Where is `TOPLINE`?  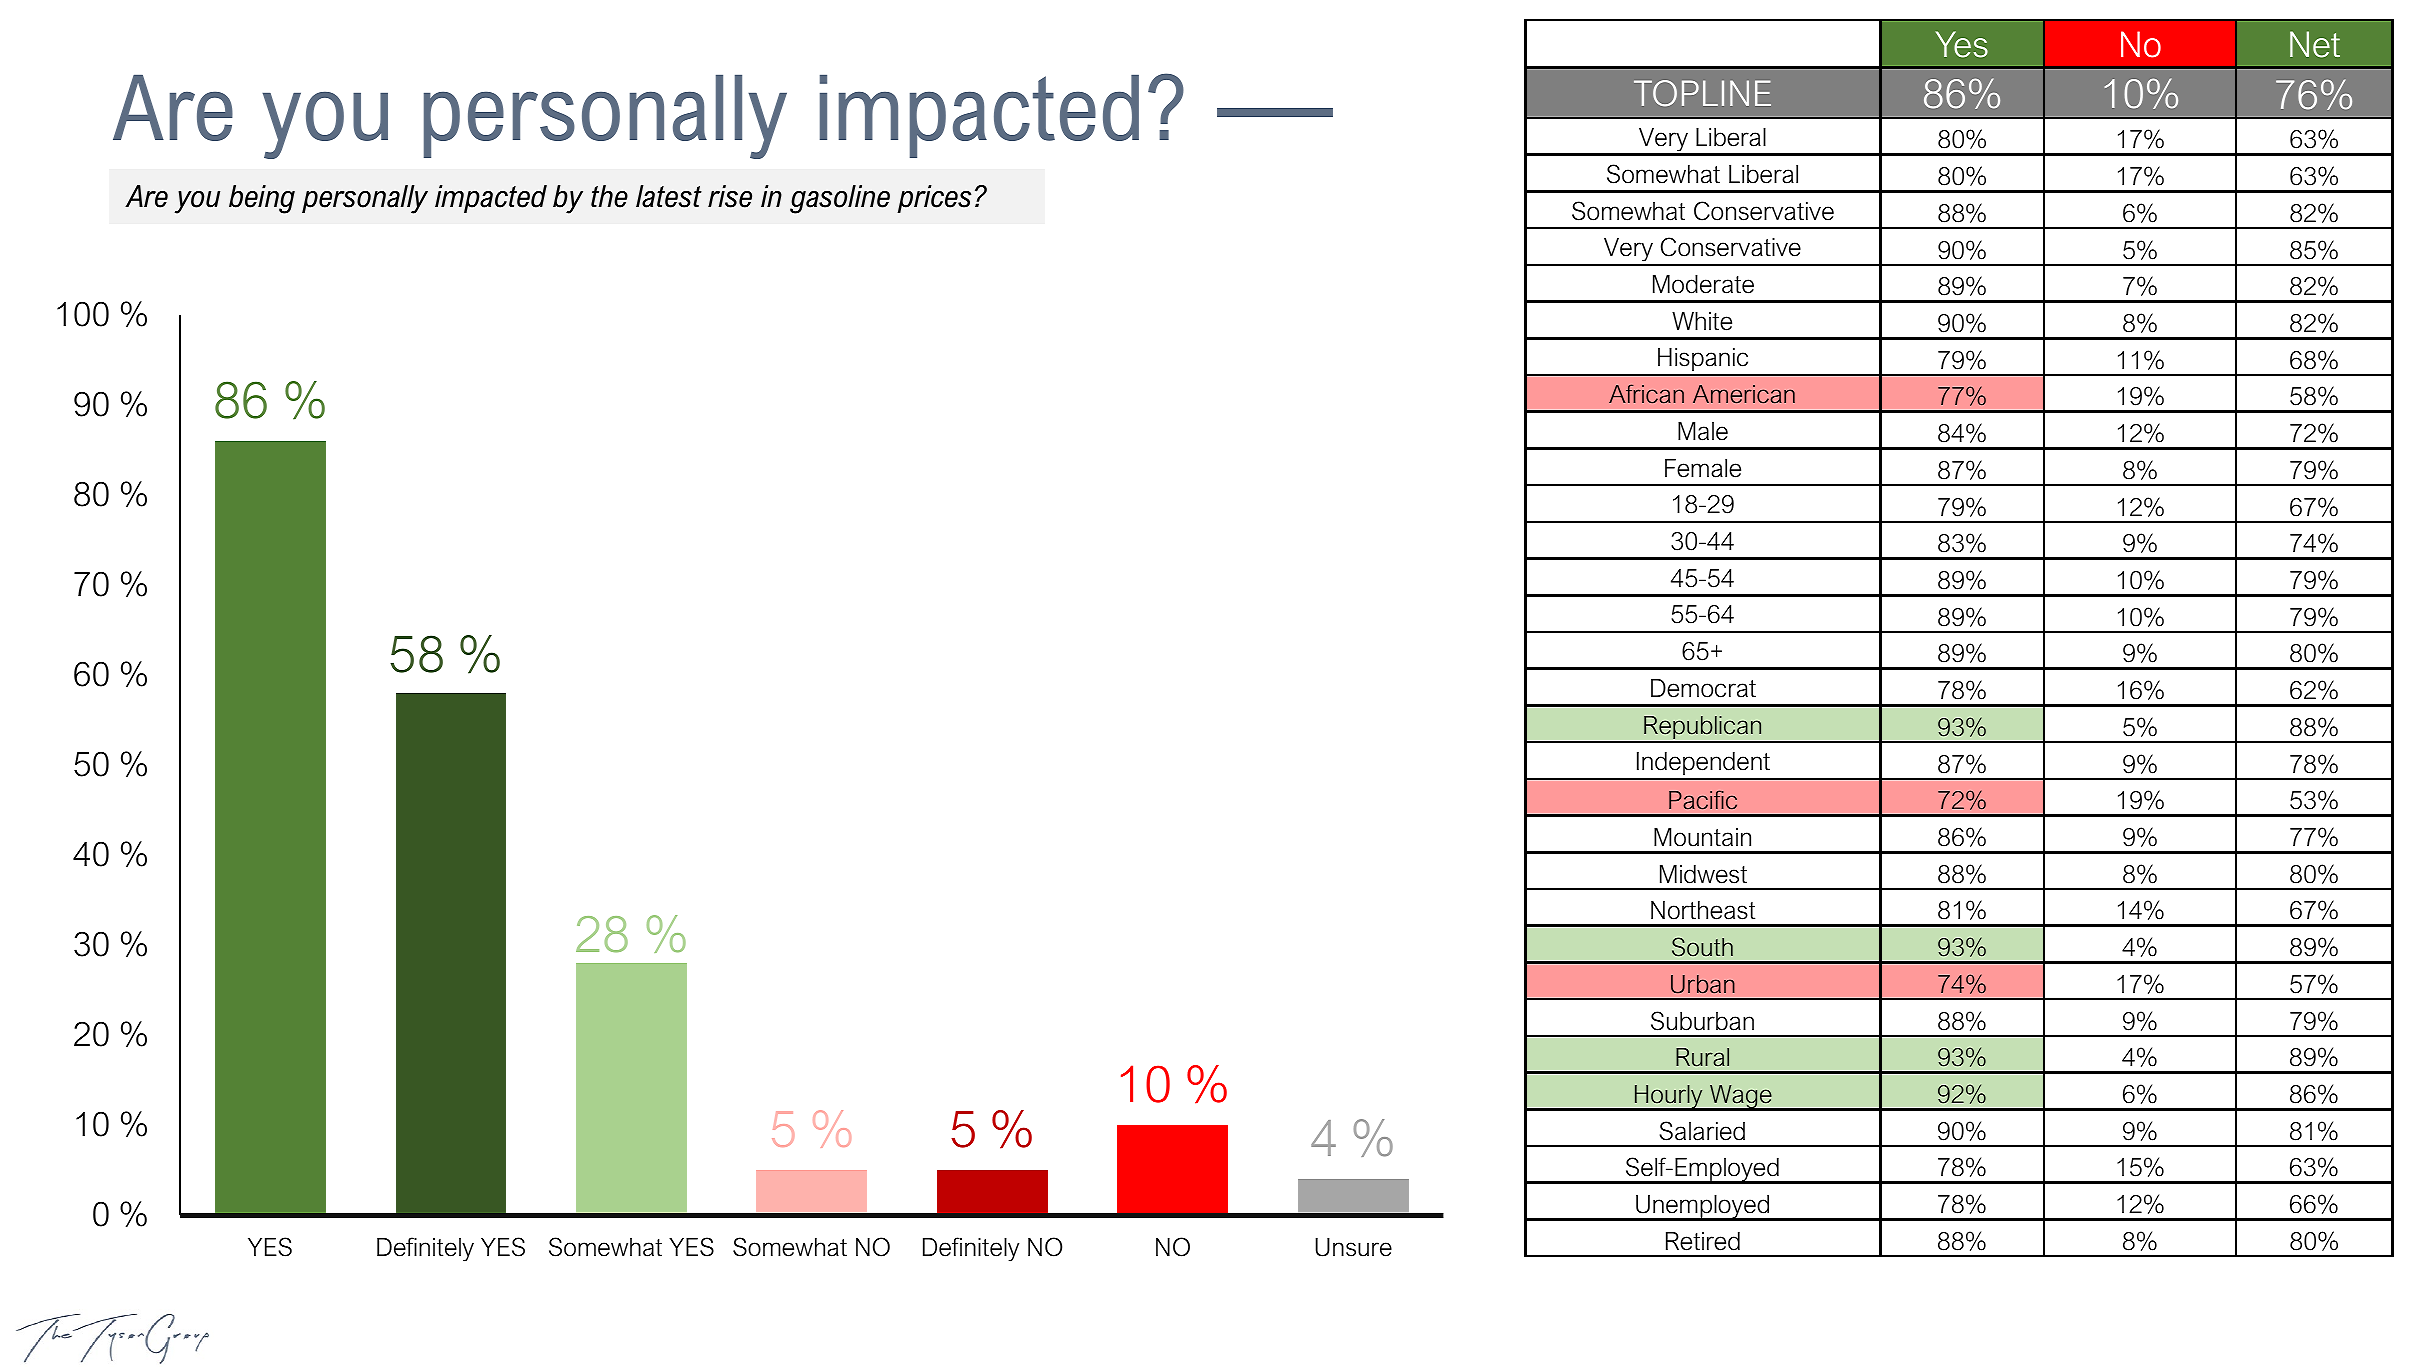 TOPLINE is located at coordinates (1702, 93).
